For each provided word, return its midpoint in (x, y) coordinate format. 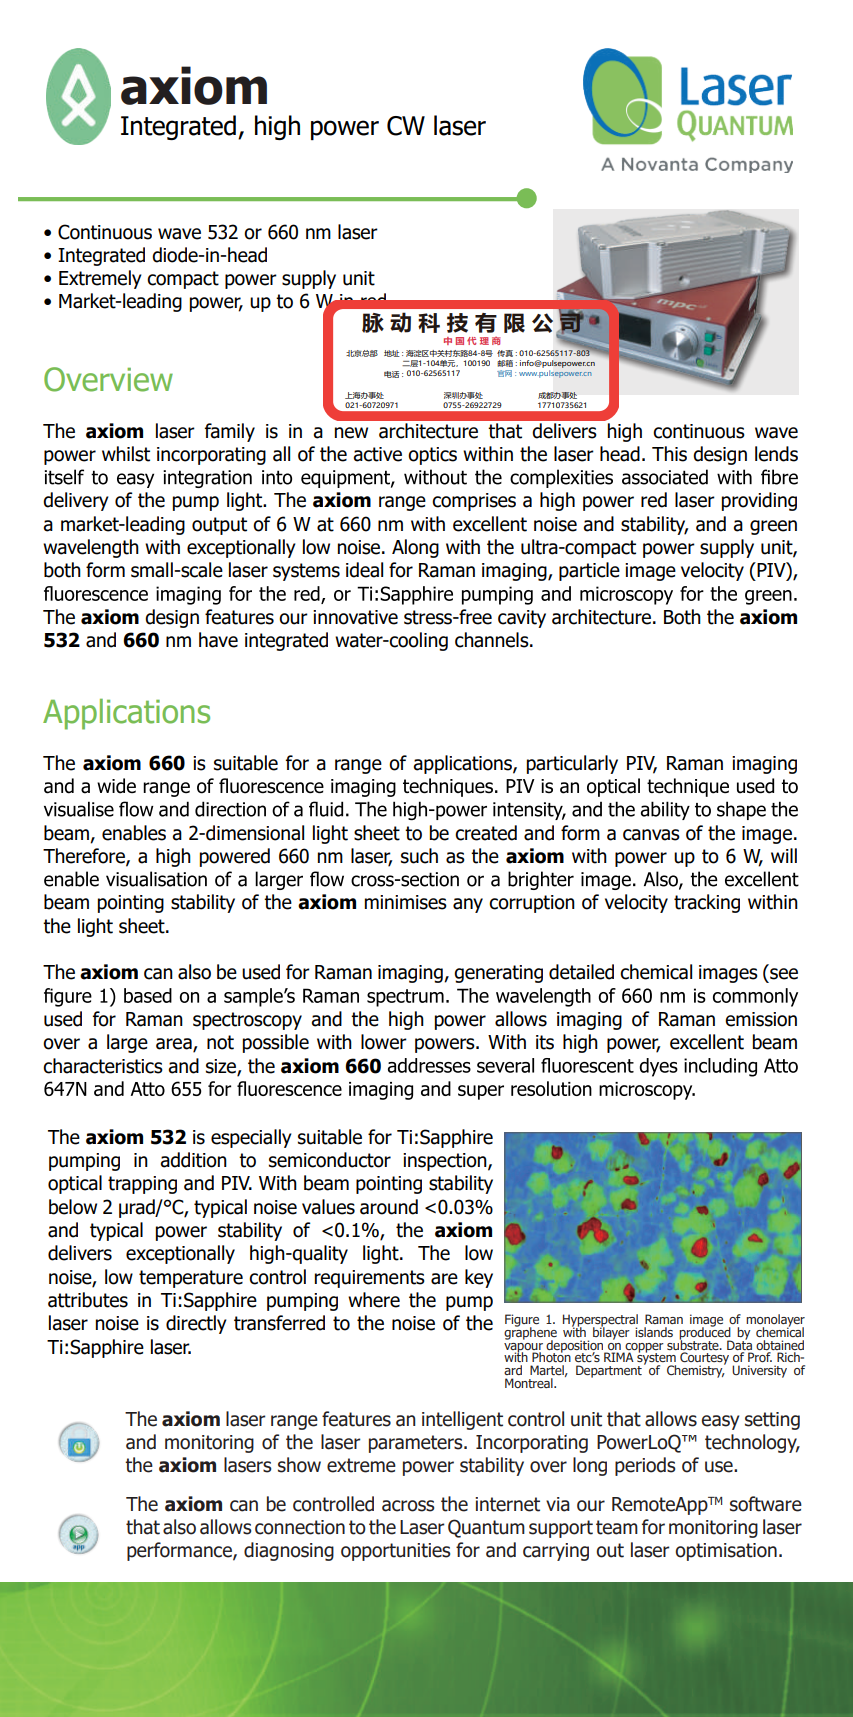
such (419, 856)
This (669, 454)
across (408, 1506)
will (784, 855)
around (389, 1207)
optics (432, 456)
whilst (126, 454)
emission (761, 1019)
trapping (142, 1185)
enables (134, 833)
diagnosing (289, 1551)
